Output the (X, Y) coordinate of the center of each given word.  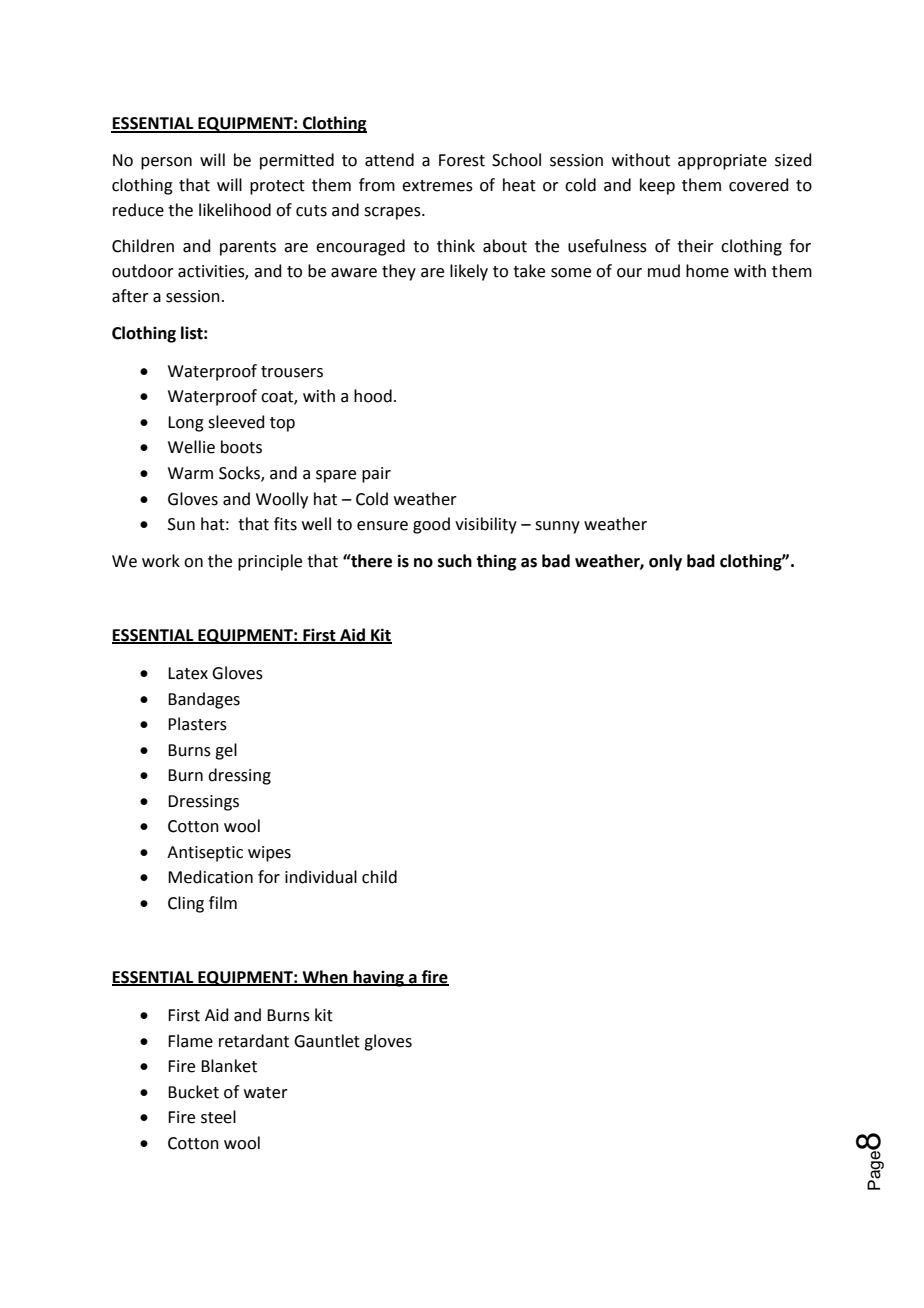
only (665, 562)
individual (321, 877)
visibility (486, 525)
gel (226, 751)
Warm (190, 473)
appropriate (722, 162)
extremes (437, 186)
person (166, 163)
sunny (557, 527)
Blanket (229, 1066)
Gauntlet (327, 1041)
